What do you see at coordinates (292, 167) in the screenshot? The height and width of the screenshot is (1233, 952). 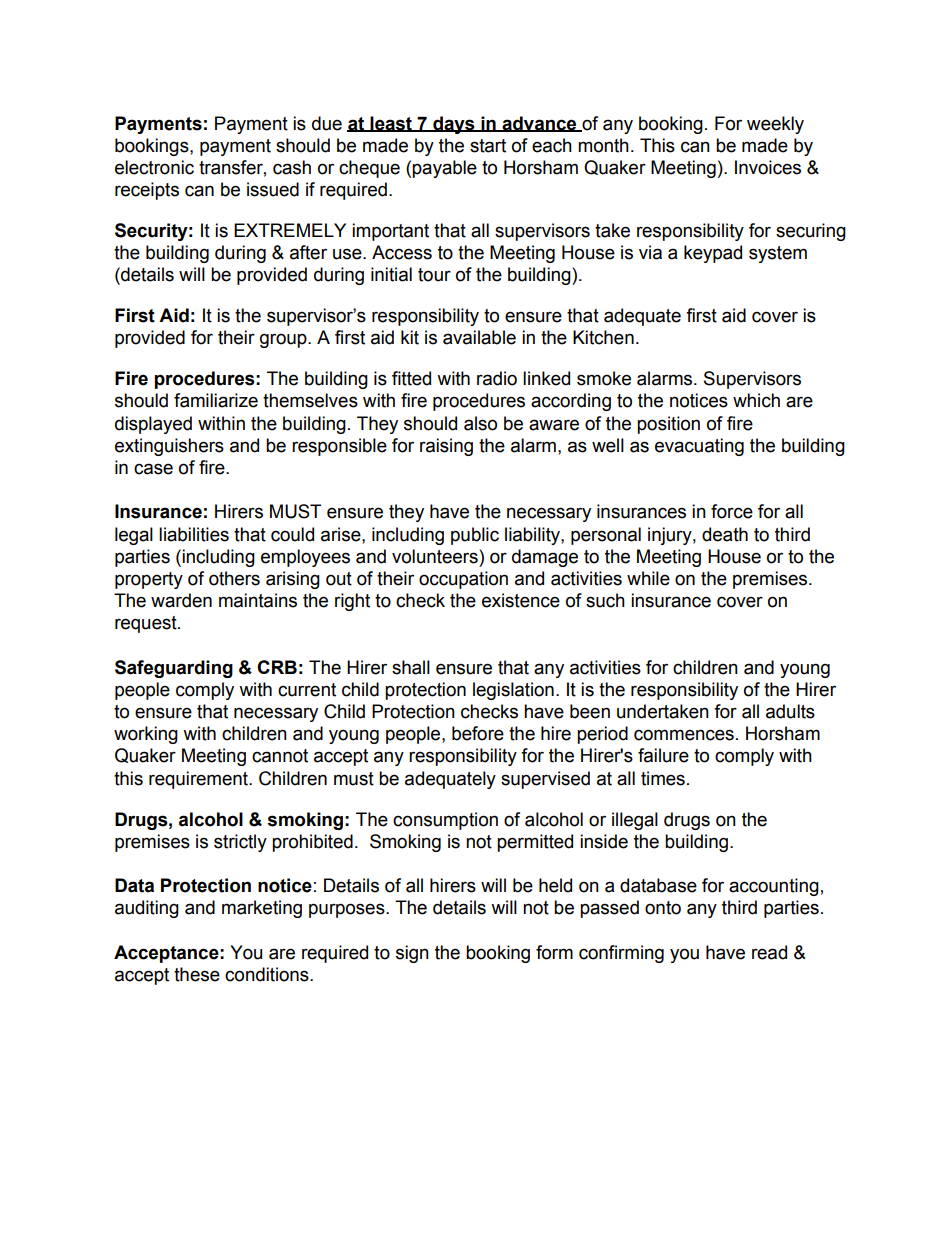 I see `cash` at bounding box center [292, 167].
